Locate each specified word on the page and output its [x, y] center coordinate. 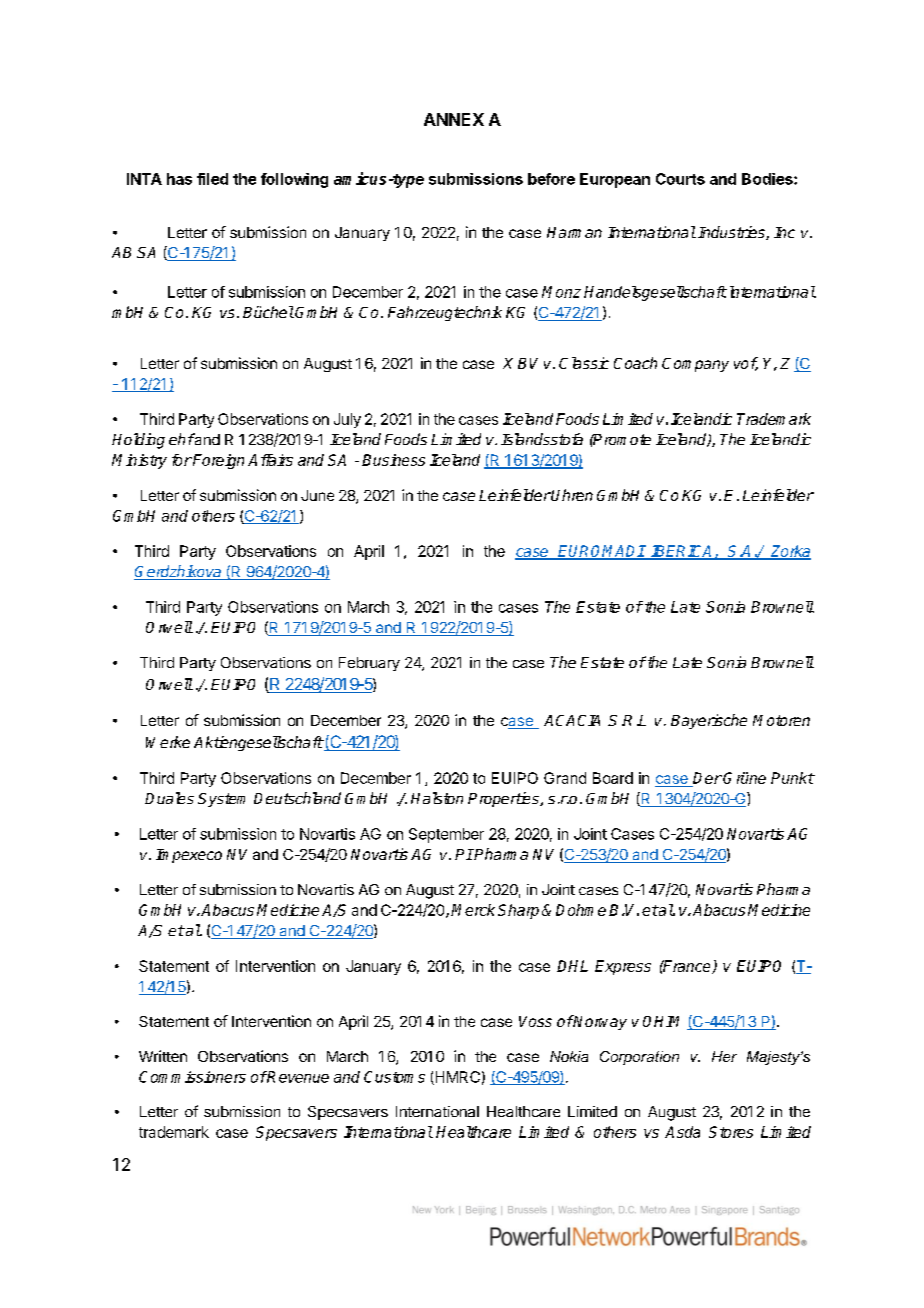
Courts [680, 179]
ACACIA [572, 720]
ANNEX [454, 119]
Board [613, 778]
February [369, 664]
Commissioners [192, 1077]
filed [212, 179]
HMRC [456, 1078]
